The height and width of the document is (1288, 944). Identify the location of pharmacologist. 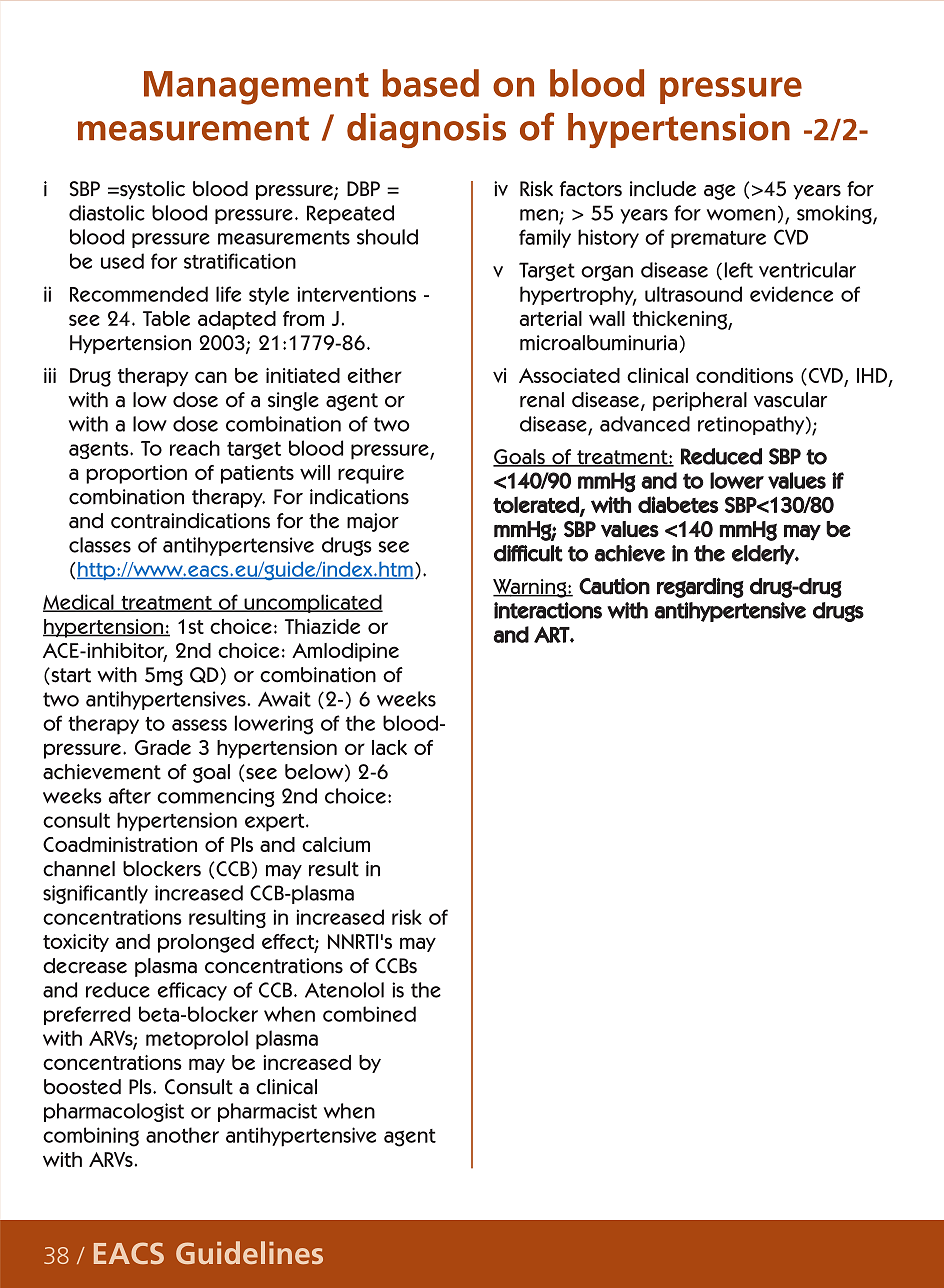
(114, 1112).
